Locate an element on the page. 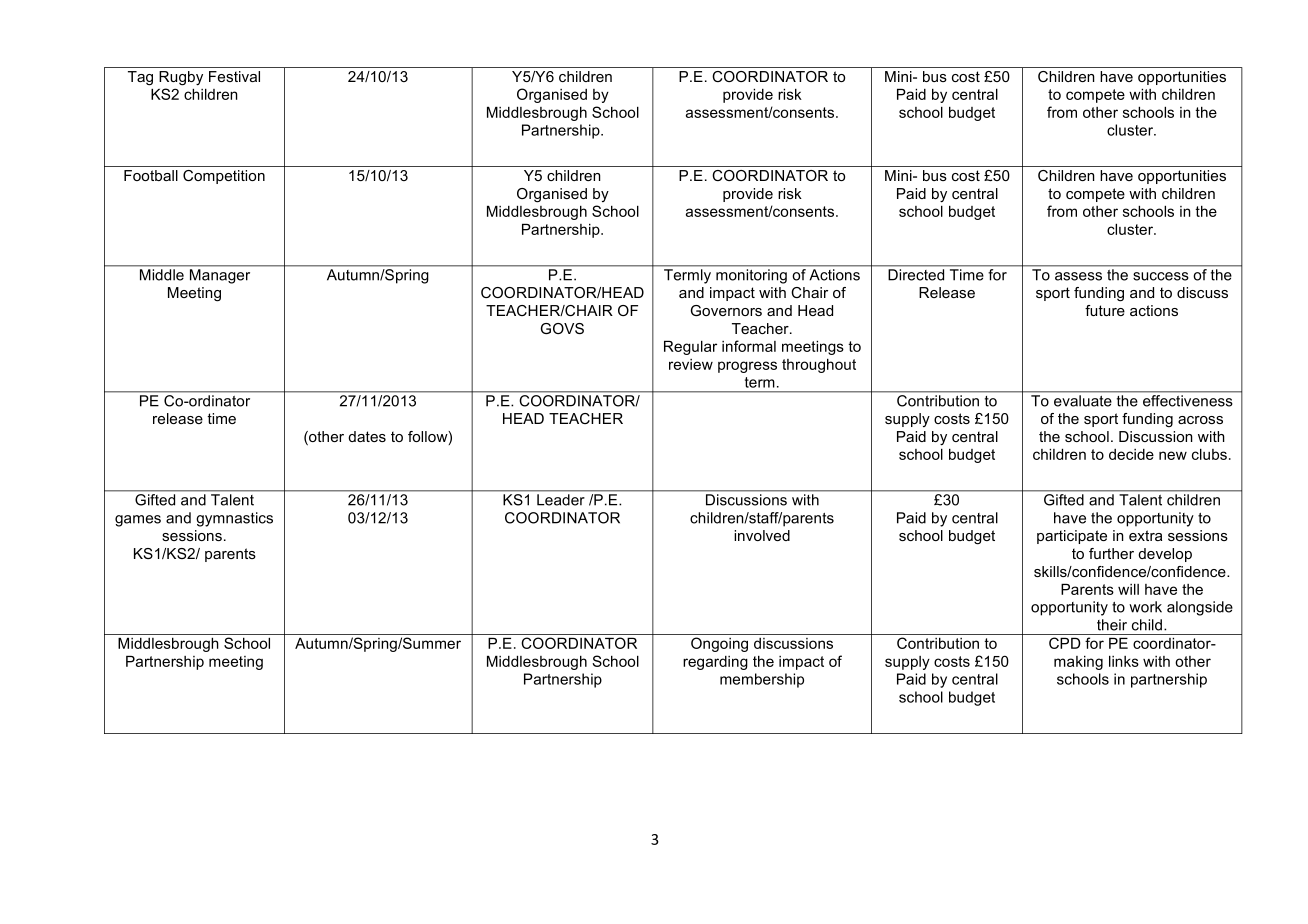  review is located at coordinates (691, 364).
